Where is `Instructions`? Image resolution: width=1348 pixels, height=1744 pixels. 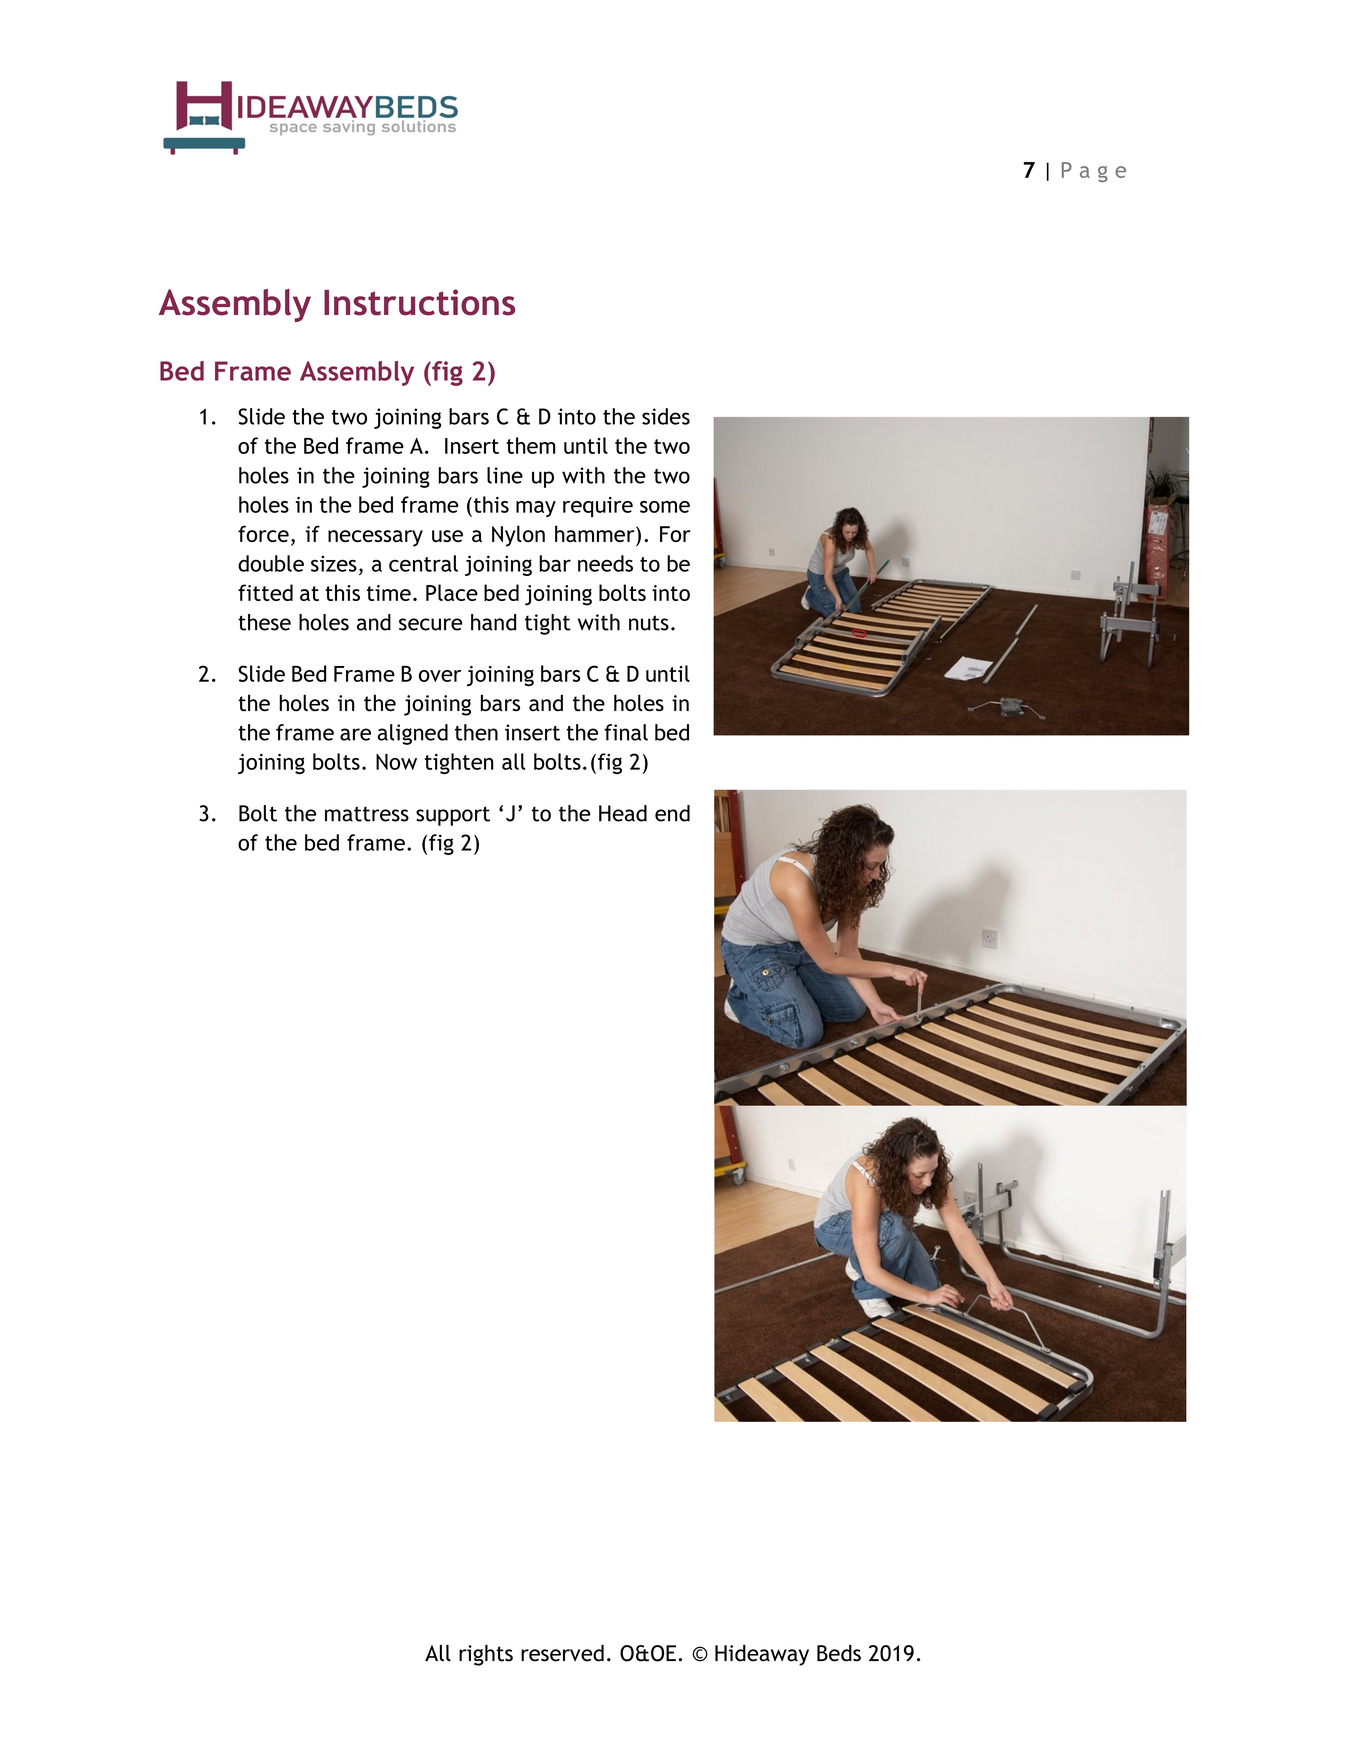
Instructions is located at coordinates (419, 302).
